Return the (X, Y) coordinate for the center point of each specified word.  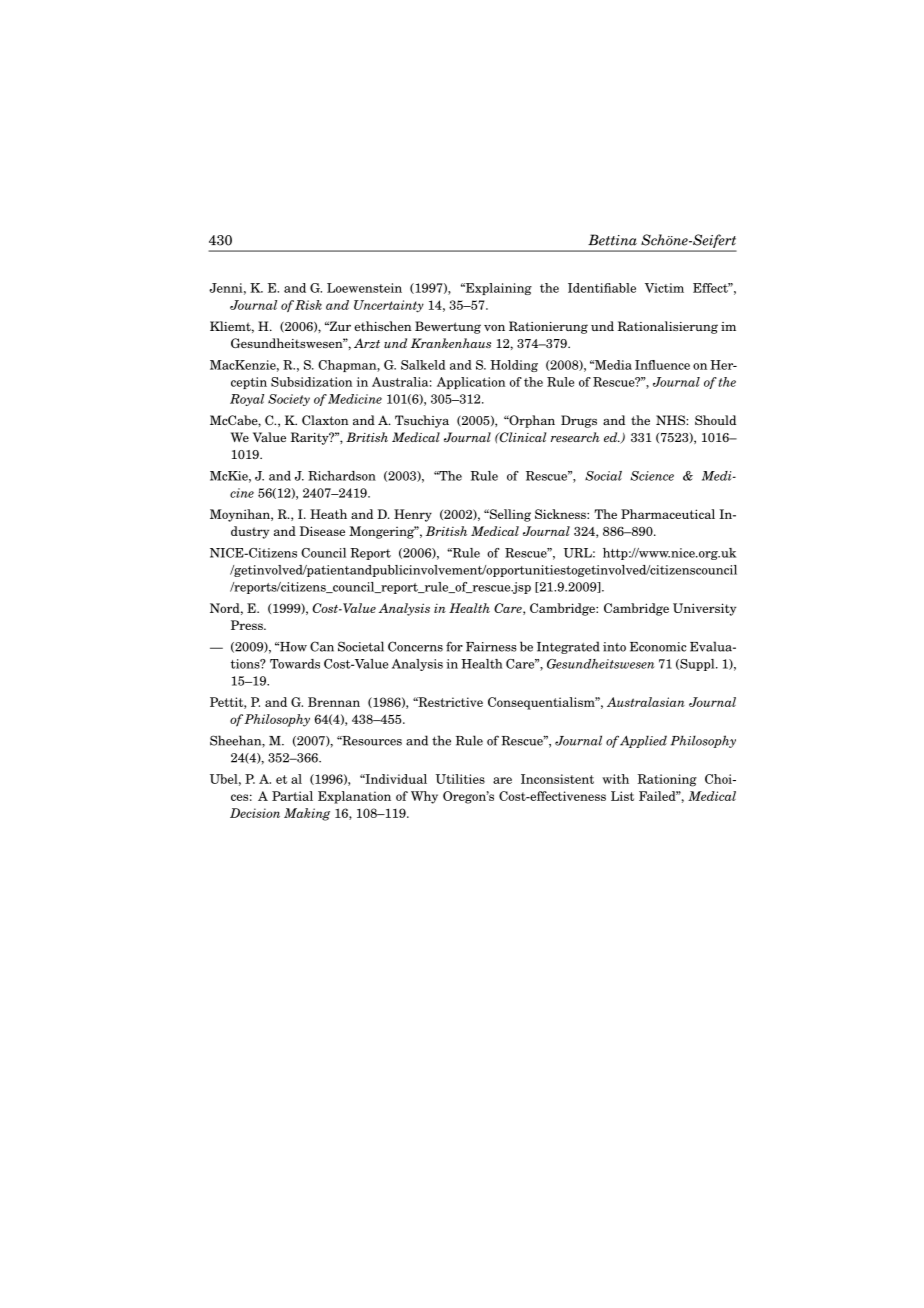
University (704, 609)
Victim (664, 288)
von (494, 328)
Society (289, 400)
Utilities (460, 779)
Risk (308, 305)
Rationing (667, 780)
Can (322, 646)
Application (471, 383)
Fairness (491, 647)
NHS (671, 420)
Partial (292, 796)
